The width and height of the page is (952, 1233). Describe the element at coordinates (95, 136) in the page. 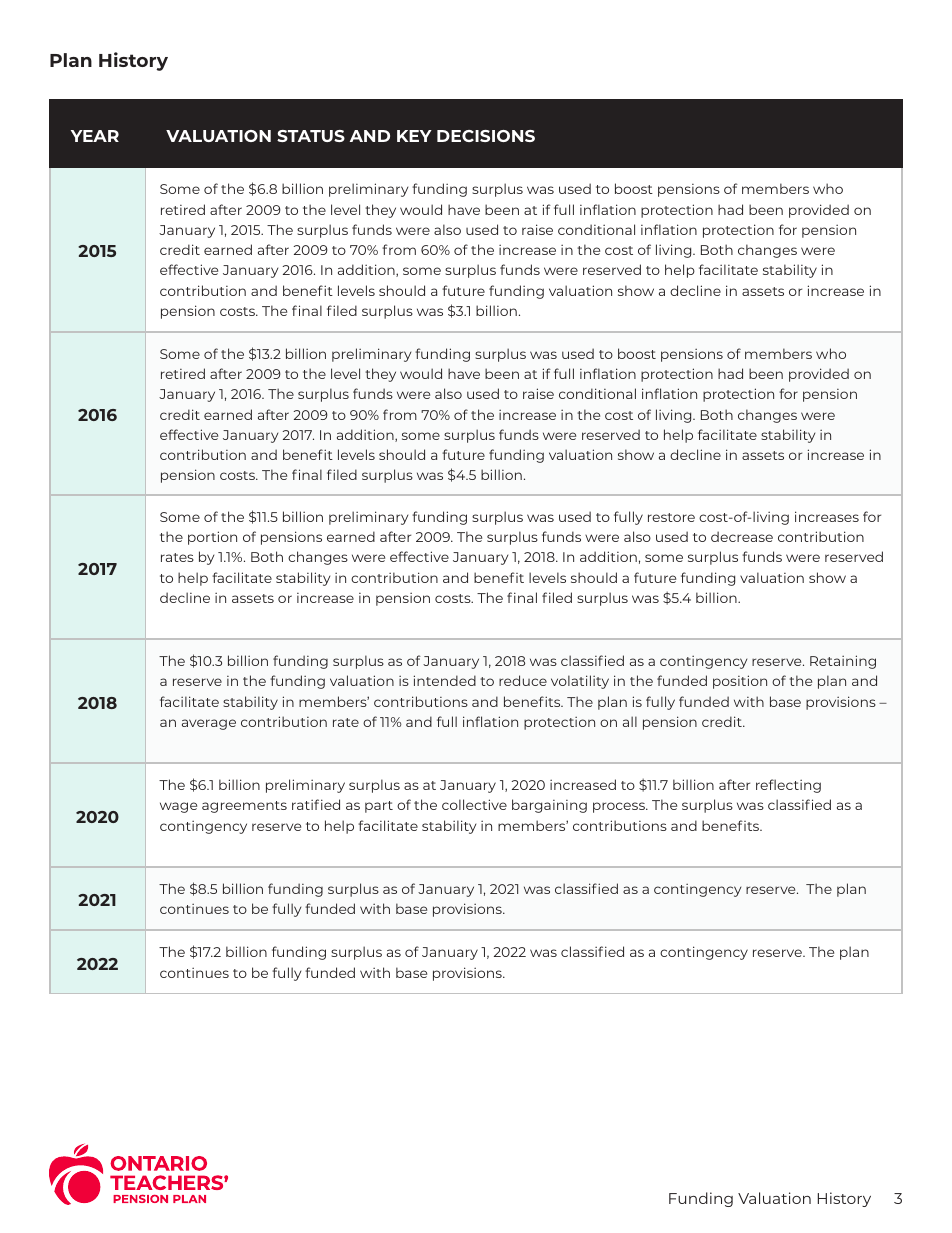

I see `YEAR` at that location.
